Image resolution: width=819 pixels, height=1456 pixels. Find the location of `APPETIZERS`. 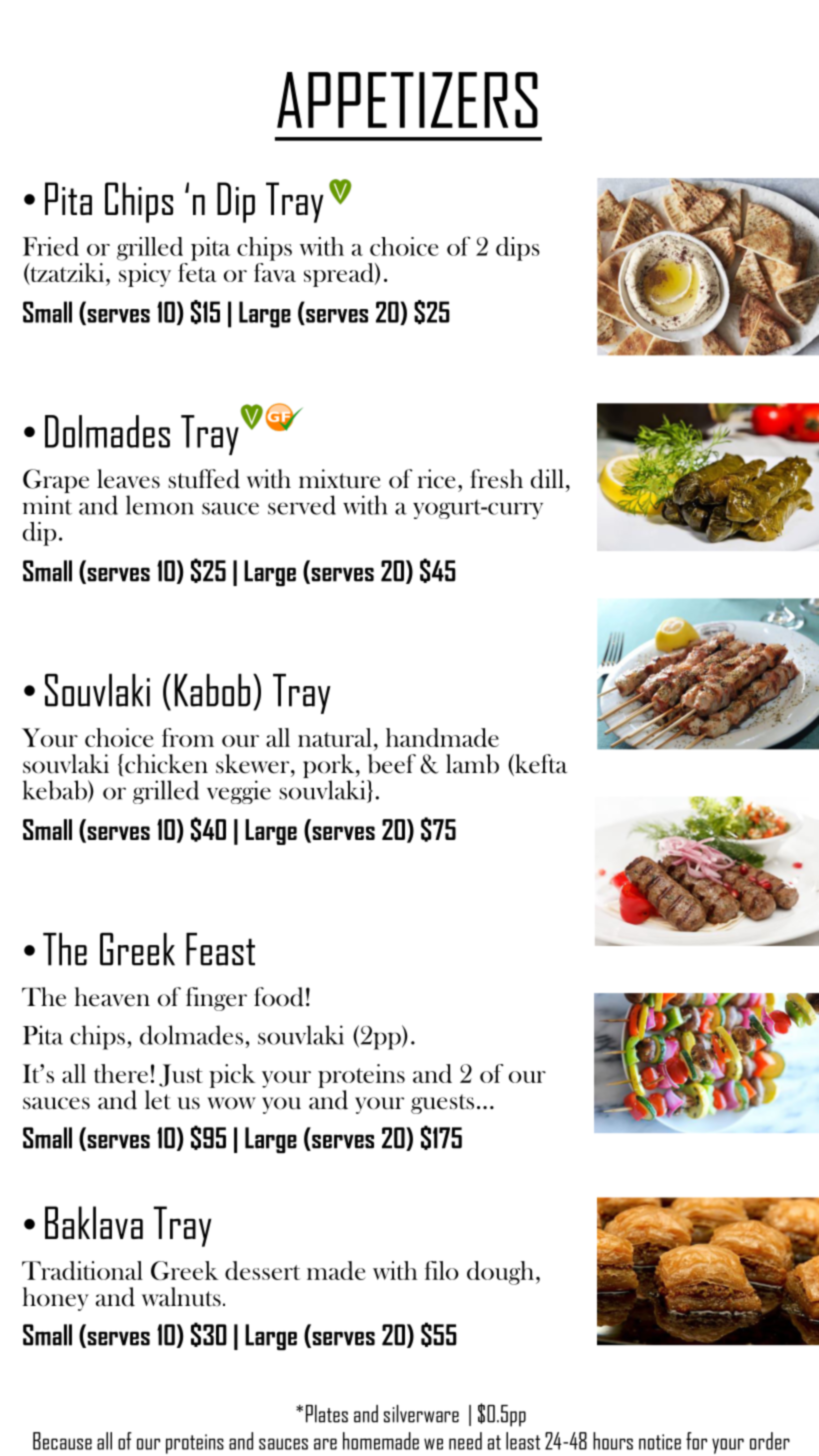

APPETIZERS is located at coordinates (407, 100).
